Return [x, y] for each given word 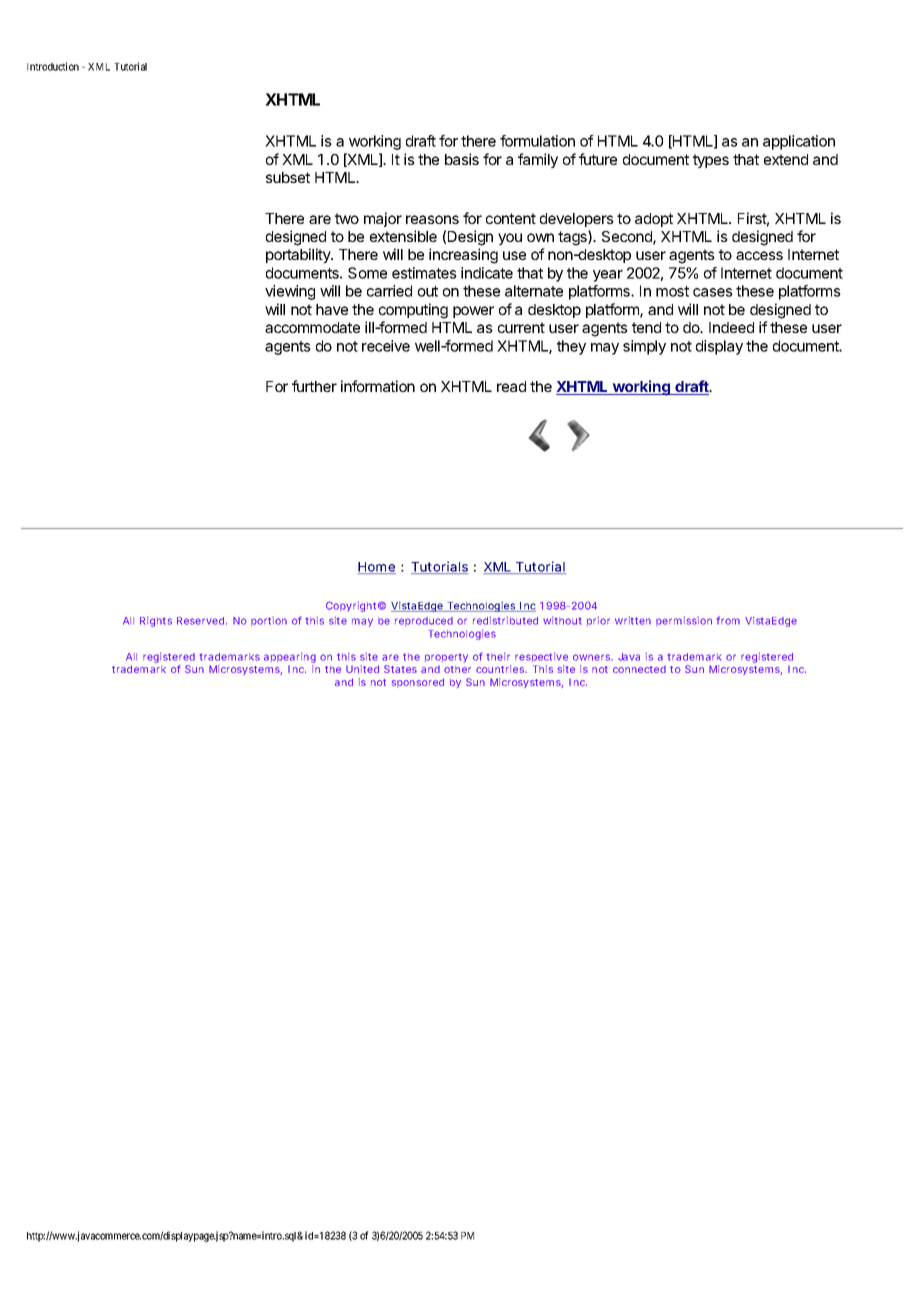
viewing [290, 292]
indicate [487, 273]
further [314, 386]
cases [713, 292]
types [711, 161]
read [511, 386]
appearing [290, 659]
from [728, 620]
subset [288, 177]
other [457, 669]
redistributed [505, 621]
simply [644, 347]
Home [377, 568]
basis [462, 159]
